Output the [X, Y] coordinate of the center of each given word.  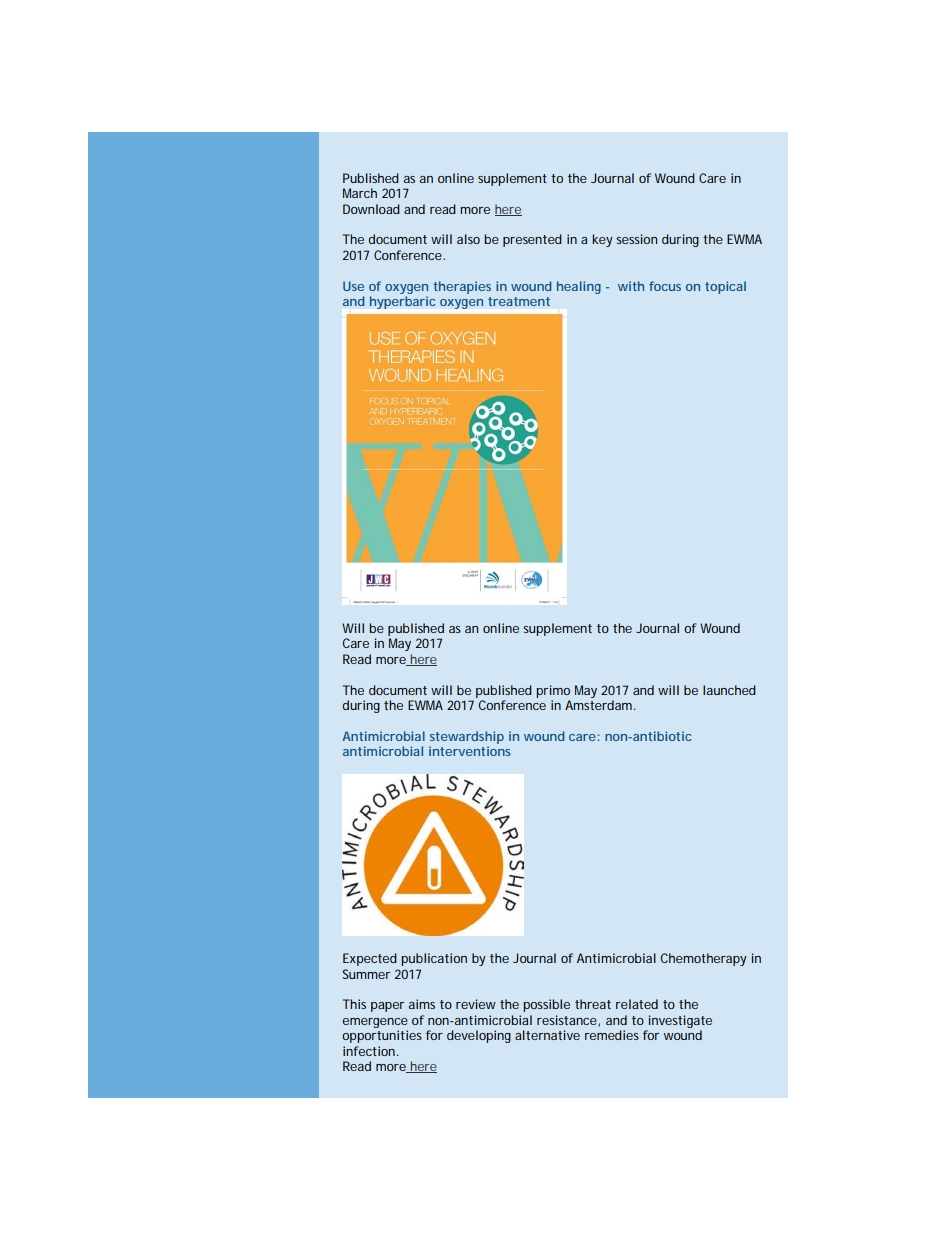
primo [553, 691]
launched [729, 690]
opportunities [382, 1036]
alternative [547, 1035]
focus [665, 286]
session [636, 239]
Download [371, 209]
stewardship [467, 737]
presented [532, 240]
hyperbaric [403, 302]
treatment [519, 301]
